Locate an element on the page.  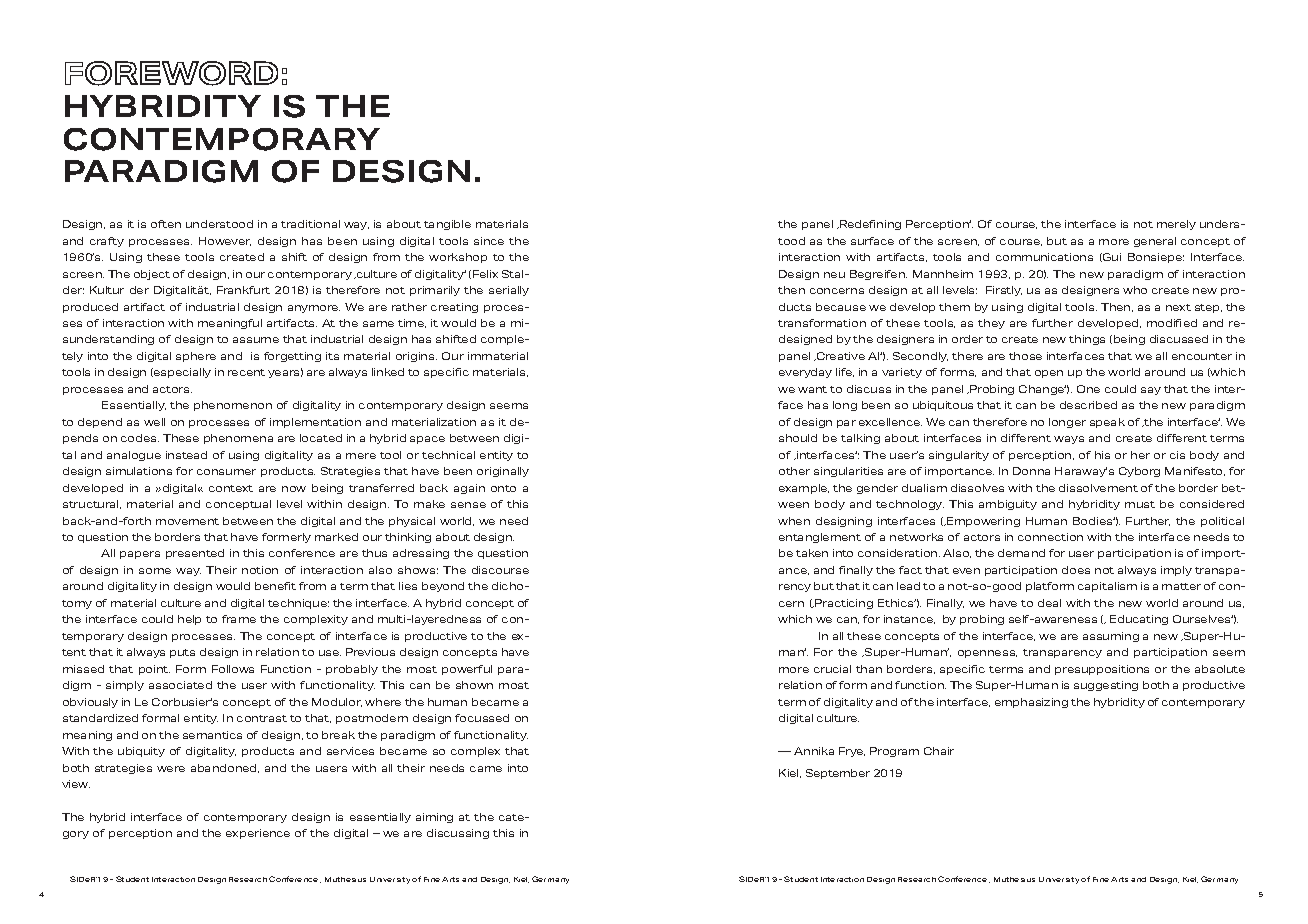
However is located at coordinates (225, 241).
